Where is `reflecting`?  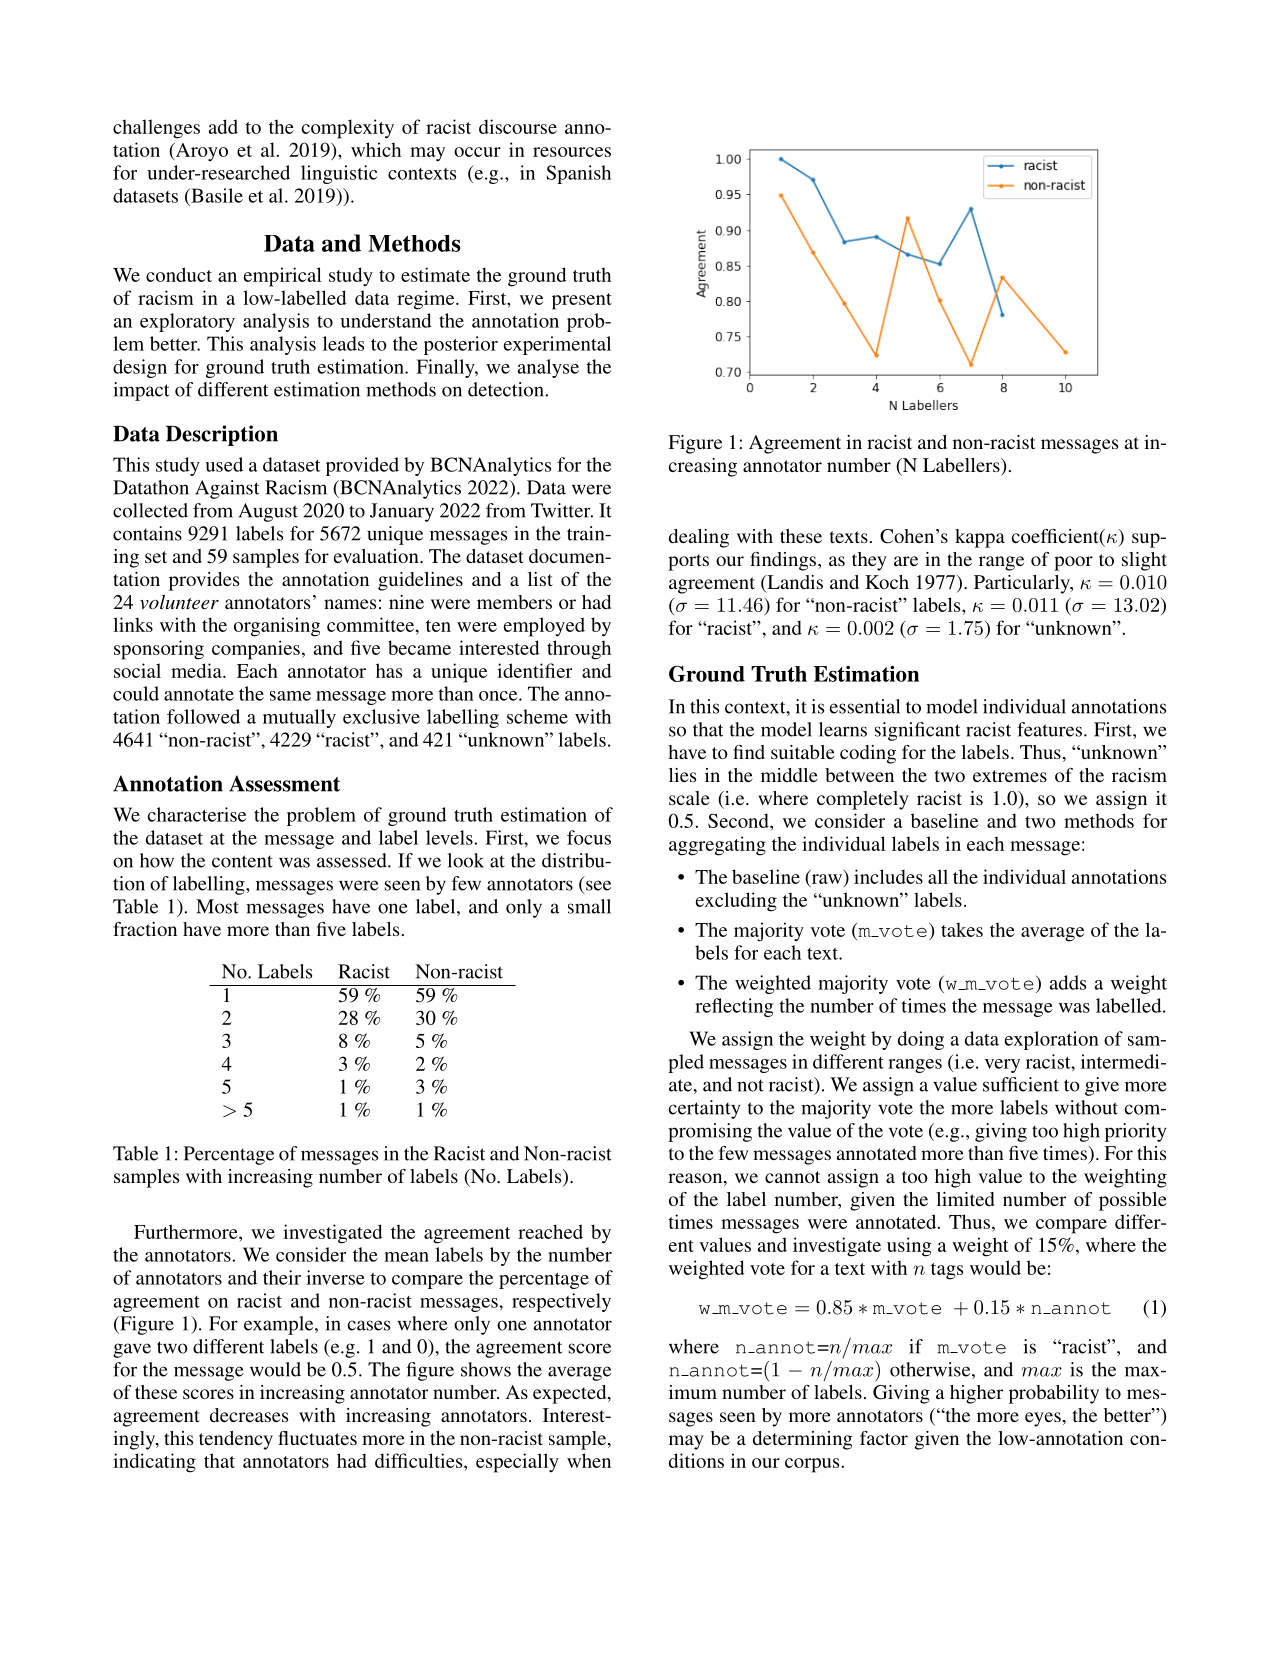
reflecting is located at coordinates (734, 1007).
